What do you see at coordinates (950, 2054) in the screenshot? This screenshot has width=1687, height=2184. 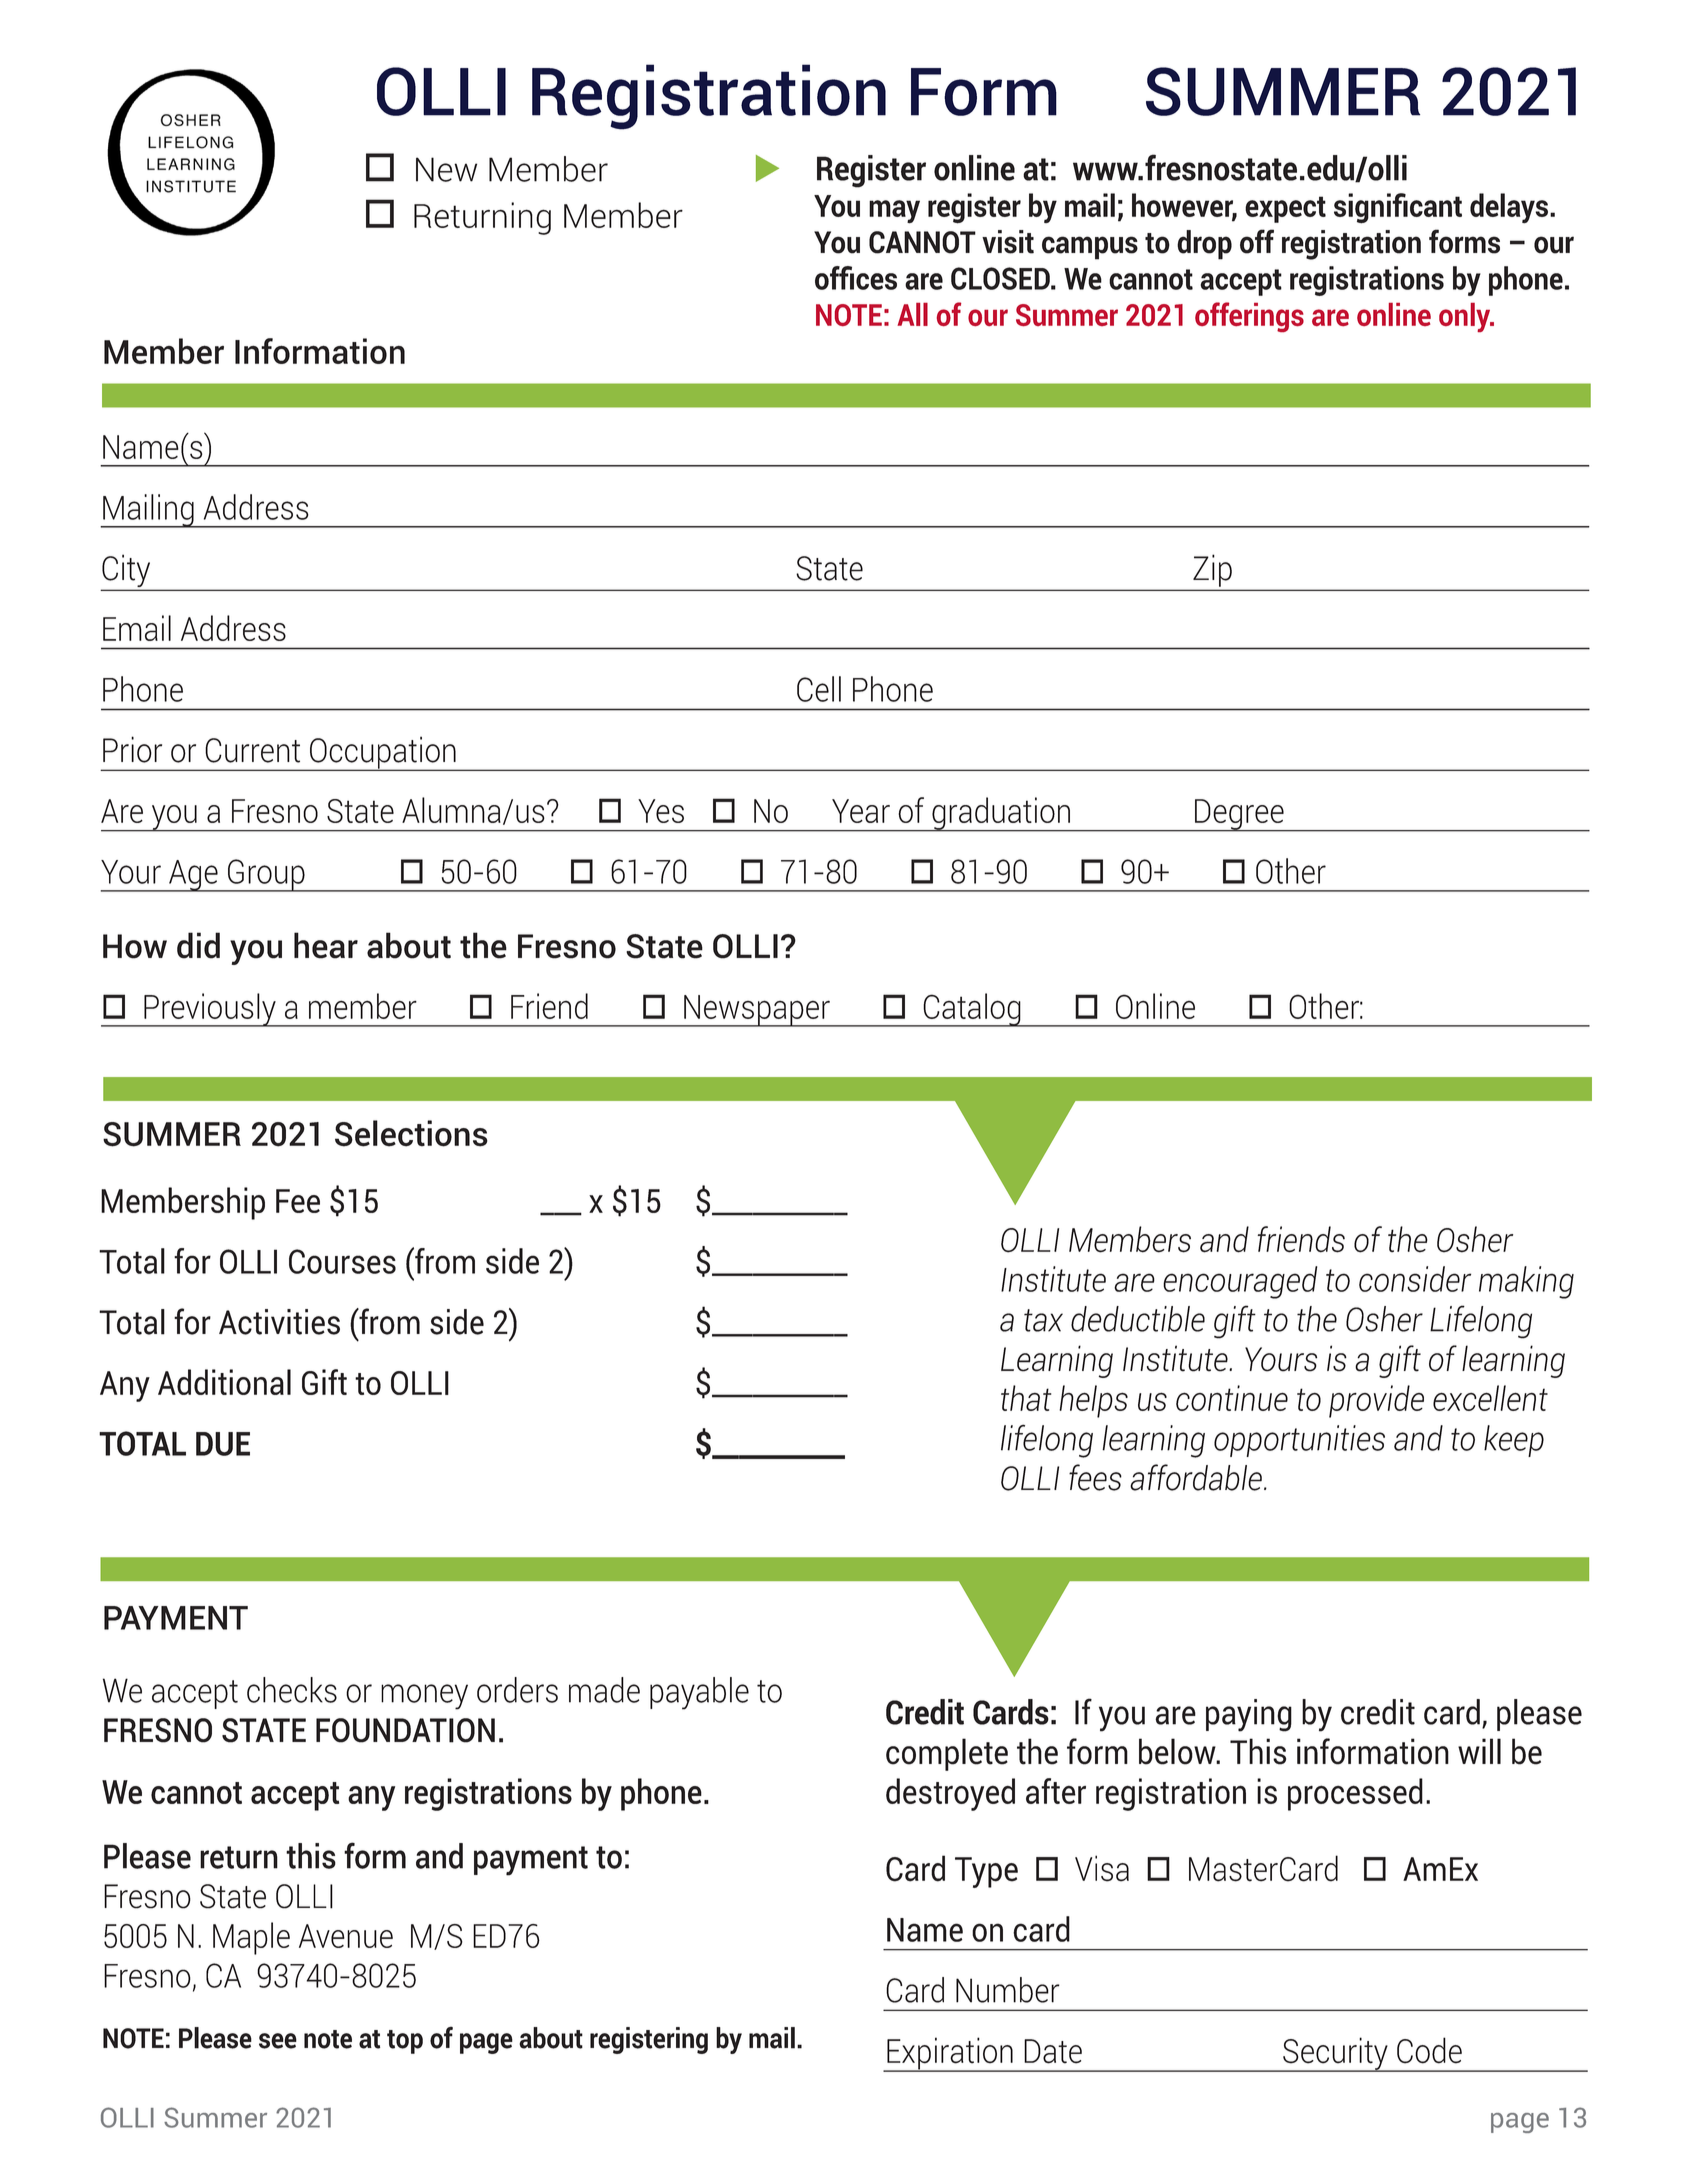 I see `Expiration` at bounding box center [950, 2054].
